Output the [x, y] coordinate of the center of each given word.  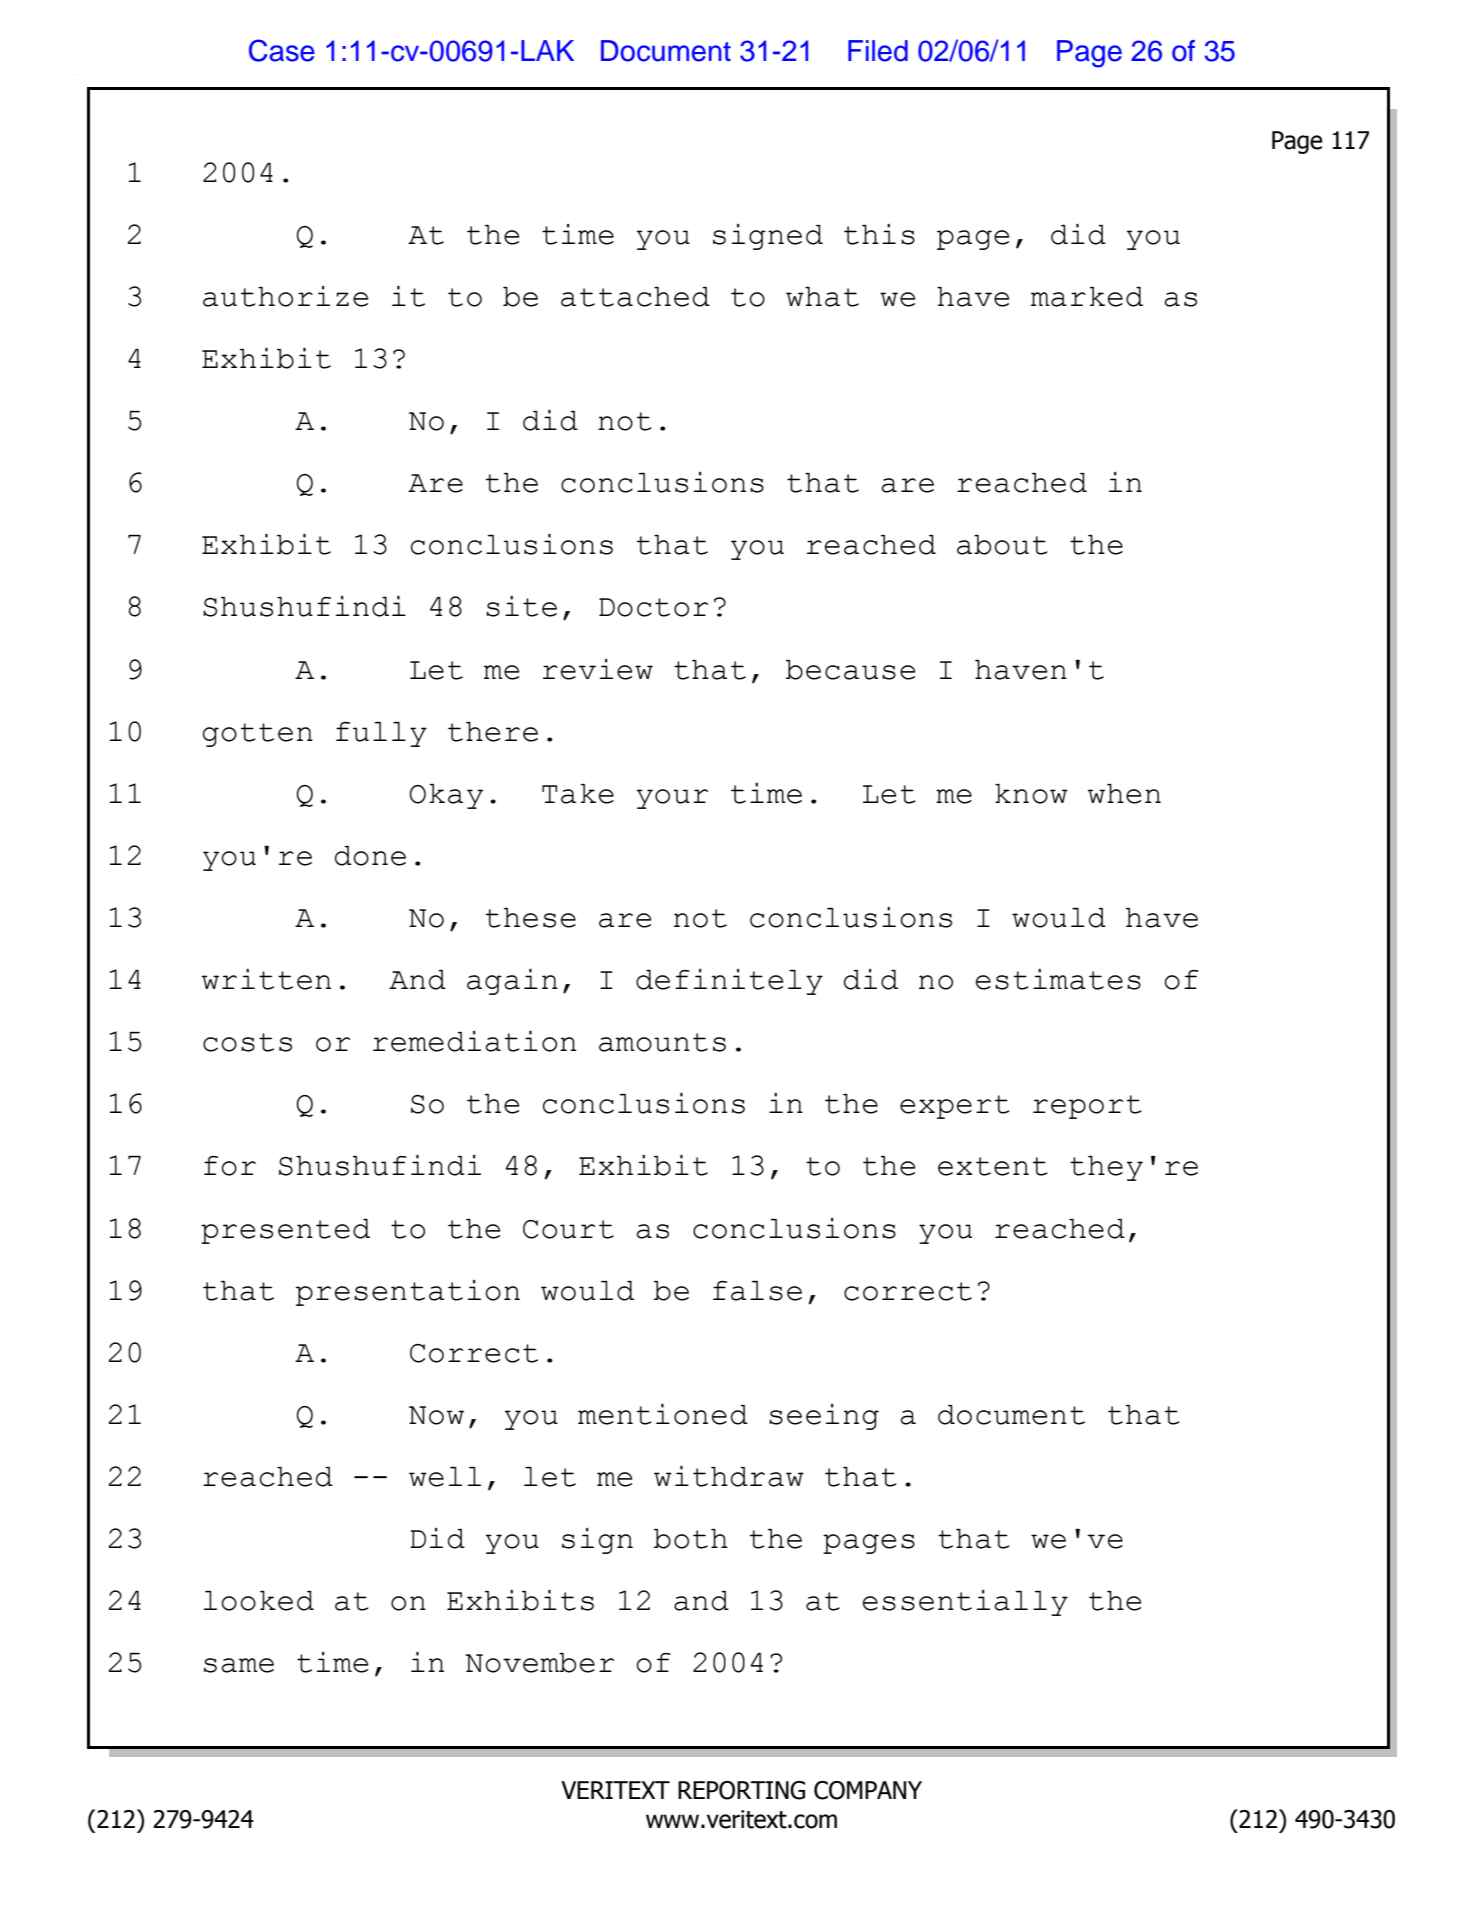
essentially [965, 1603]
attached [635, 297]
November [539, 1663]
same [239, 1665]
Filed [878, 51]
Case [282, 50]
